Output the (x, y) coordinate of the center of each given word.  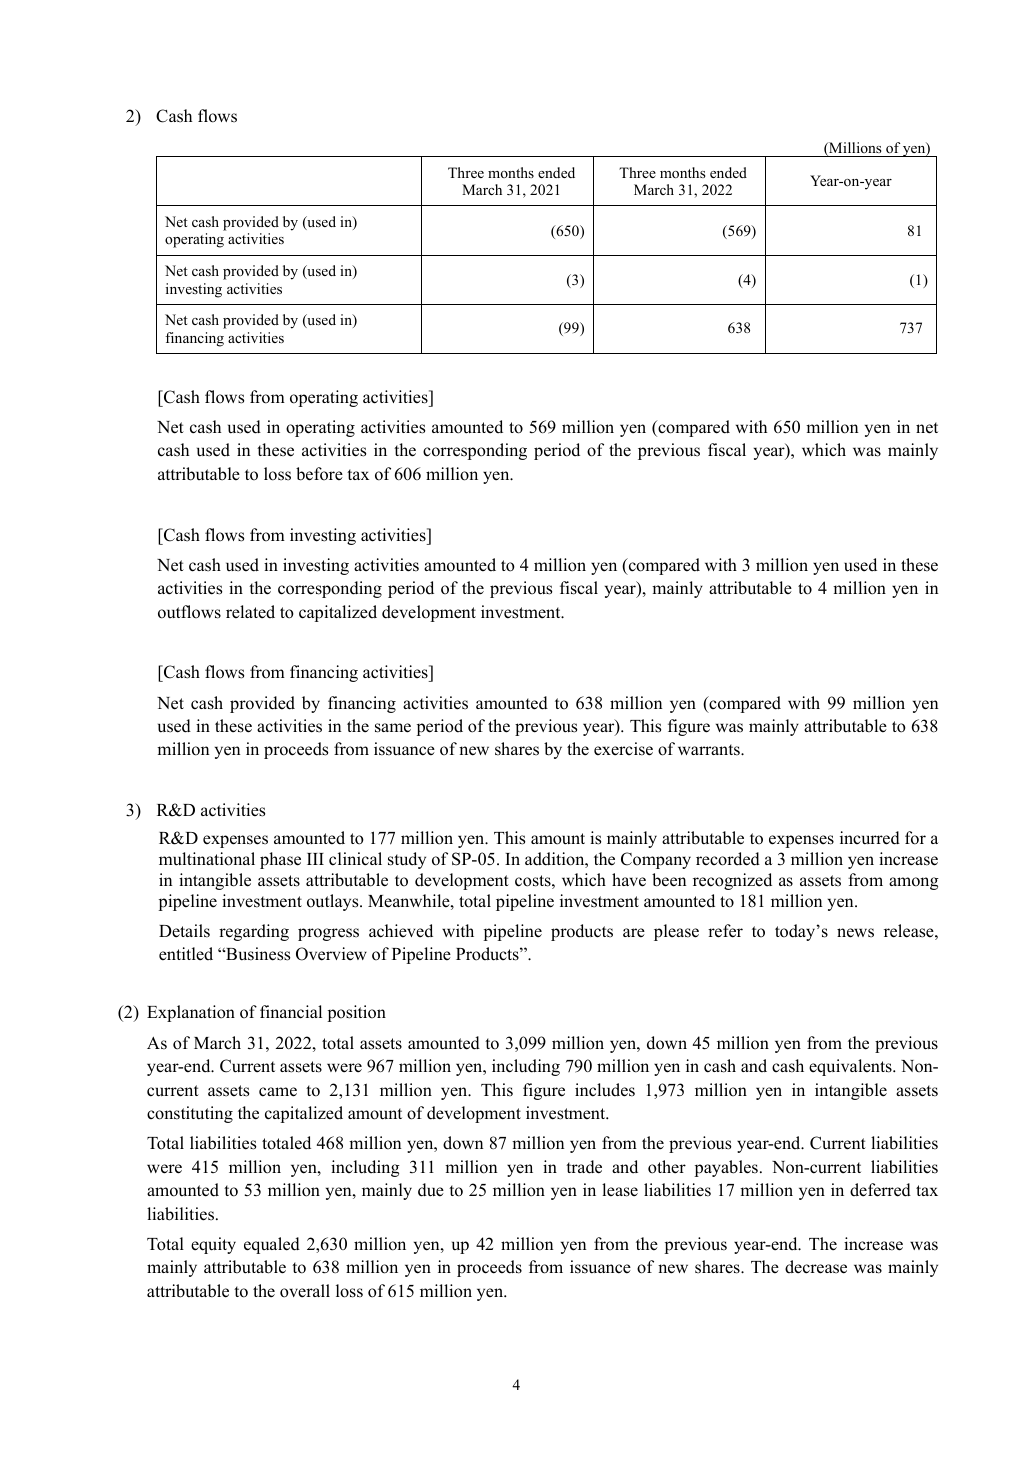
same (393, 728)
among (914, 883)
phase (280, 860)
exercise (623, 749)
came (278, 1092)
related (250, 612)
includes (605, 1090)
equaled (272, 1245)
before (319, 474)
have (629, 880)
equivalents (851, 1067)
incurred (870, 838)
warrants (710, 750)
